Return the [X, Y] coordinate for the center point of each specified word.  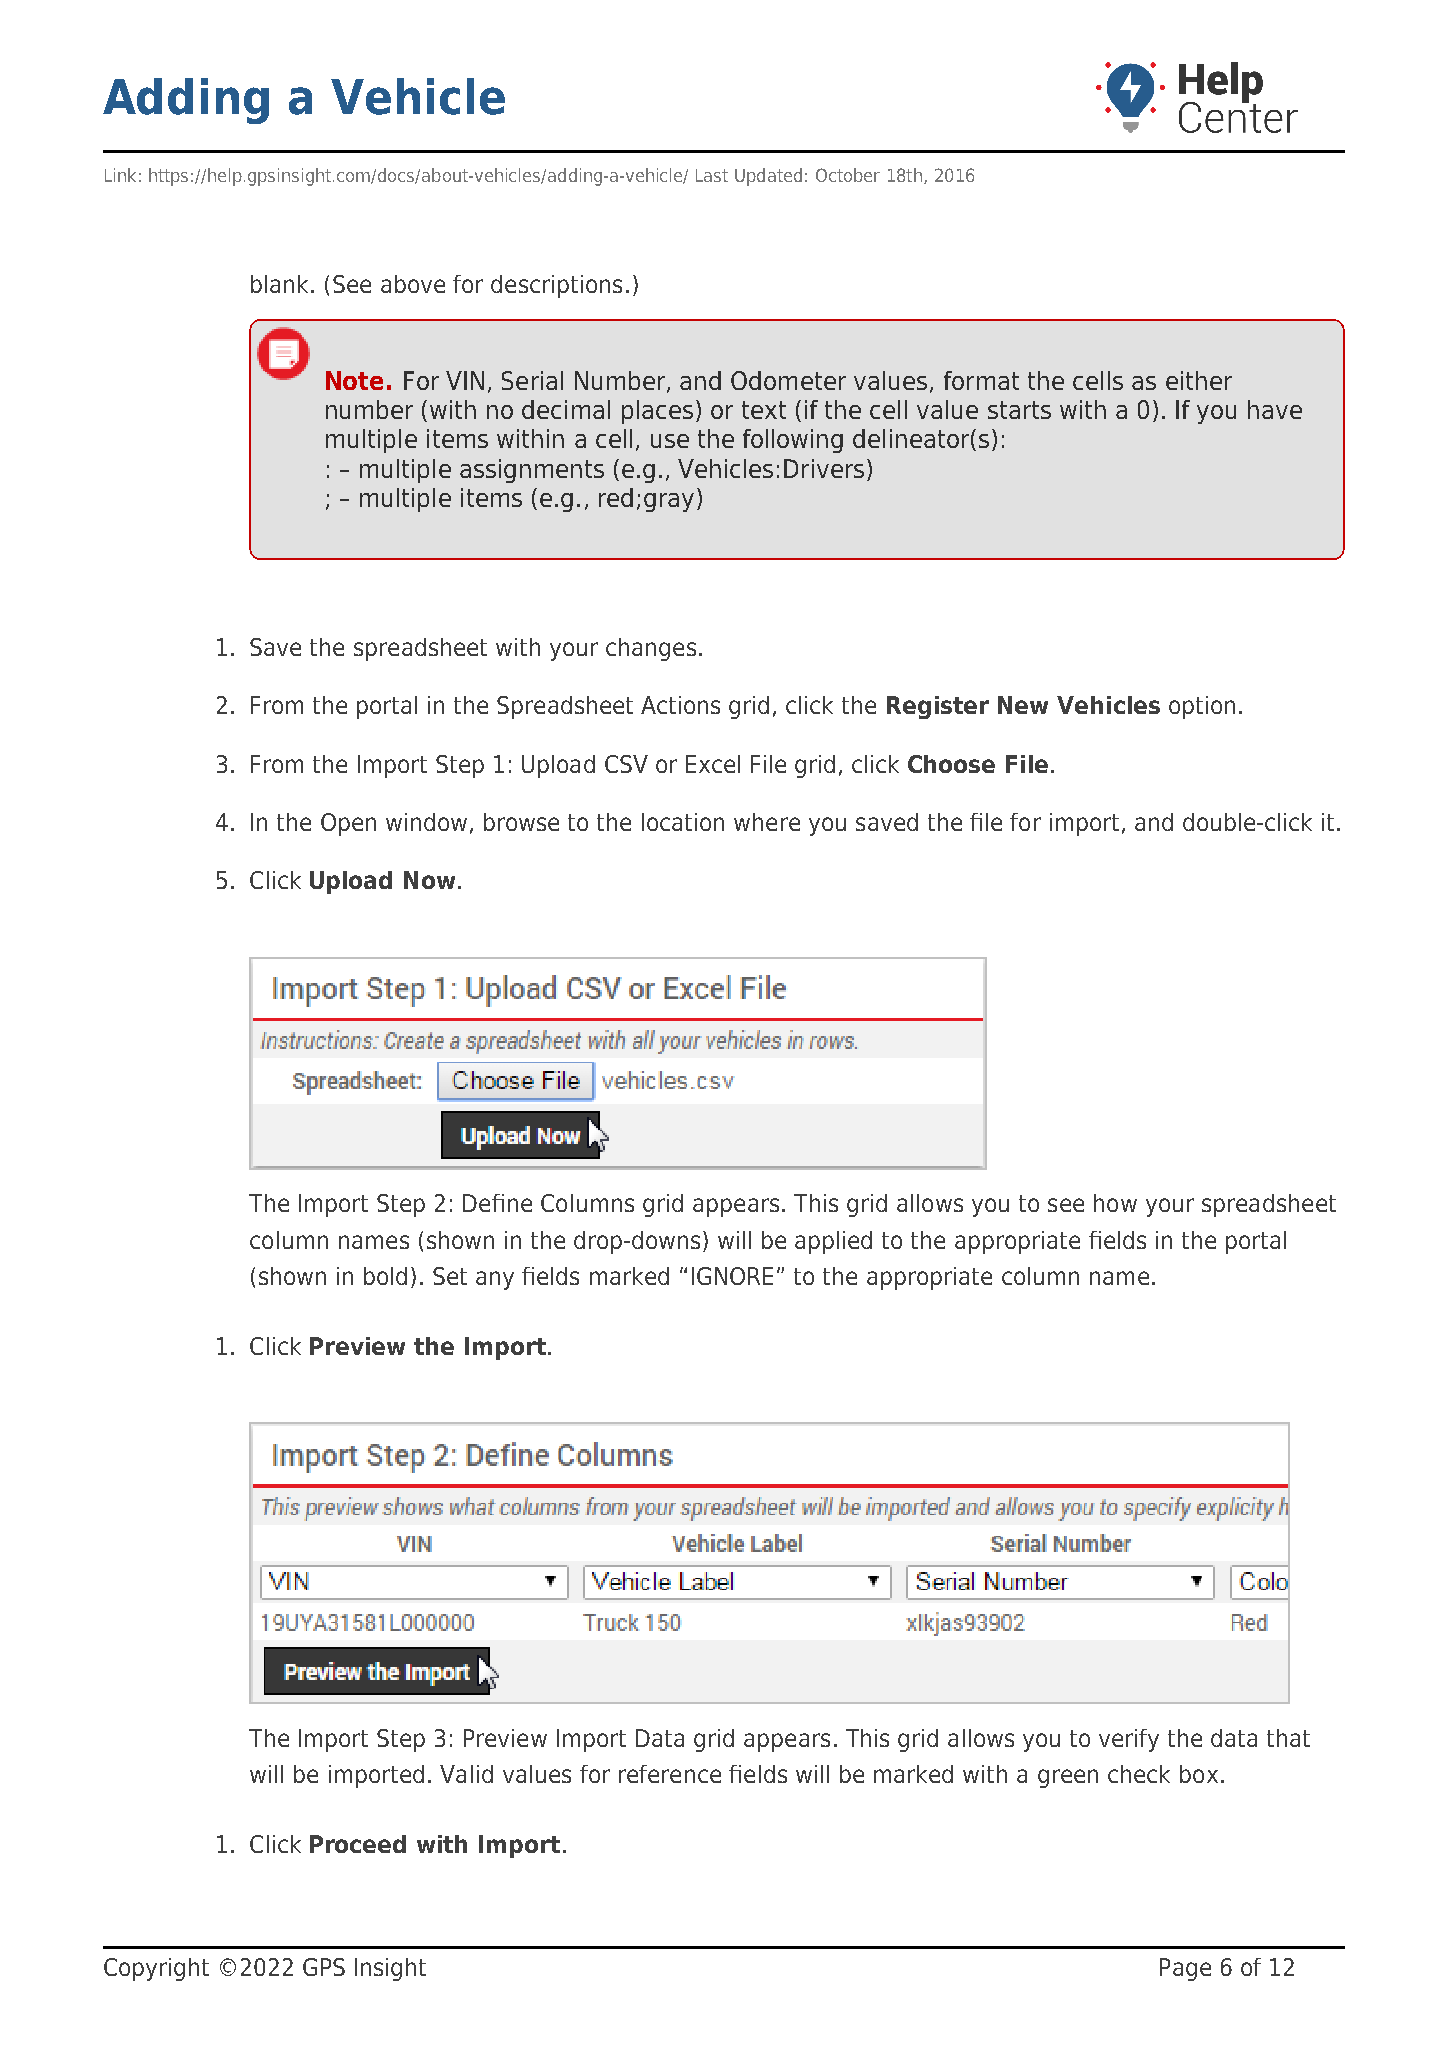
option [1202, 707]
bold [385, 1276]
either [1199, 380]
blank [281, 284]
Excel [713, 764]
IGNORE [732, 1276]
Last [712, 175]
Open [348, 824]
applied [833, 1242]
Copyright [156, 1969]
